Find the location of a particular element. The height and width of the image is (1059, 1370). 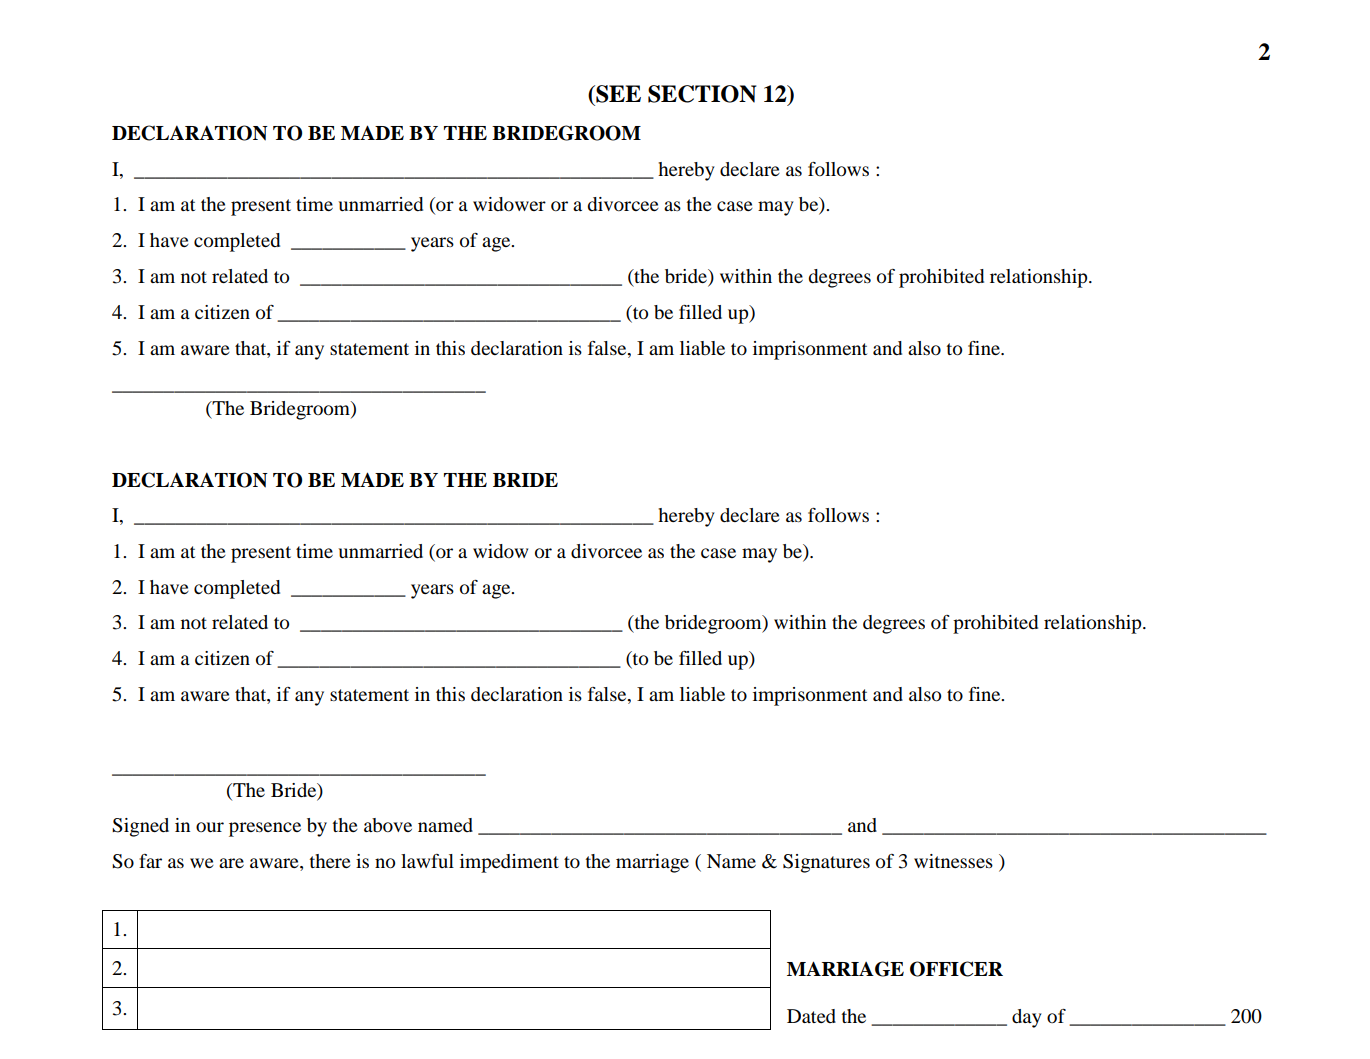

our is located at coordinates (210, 827).
